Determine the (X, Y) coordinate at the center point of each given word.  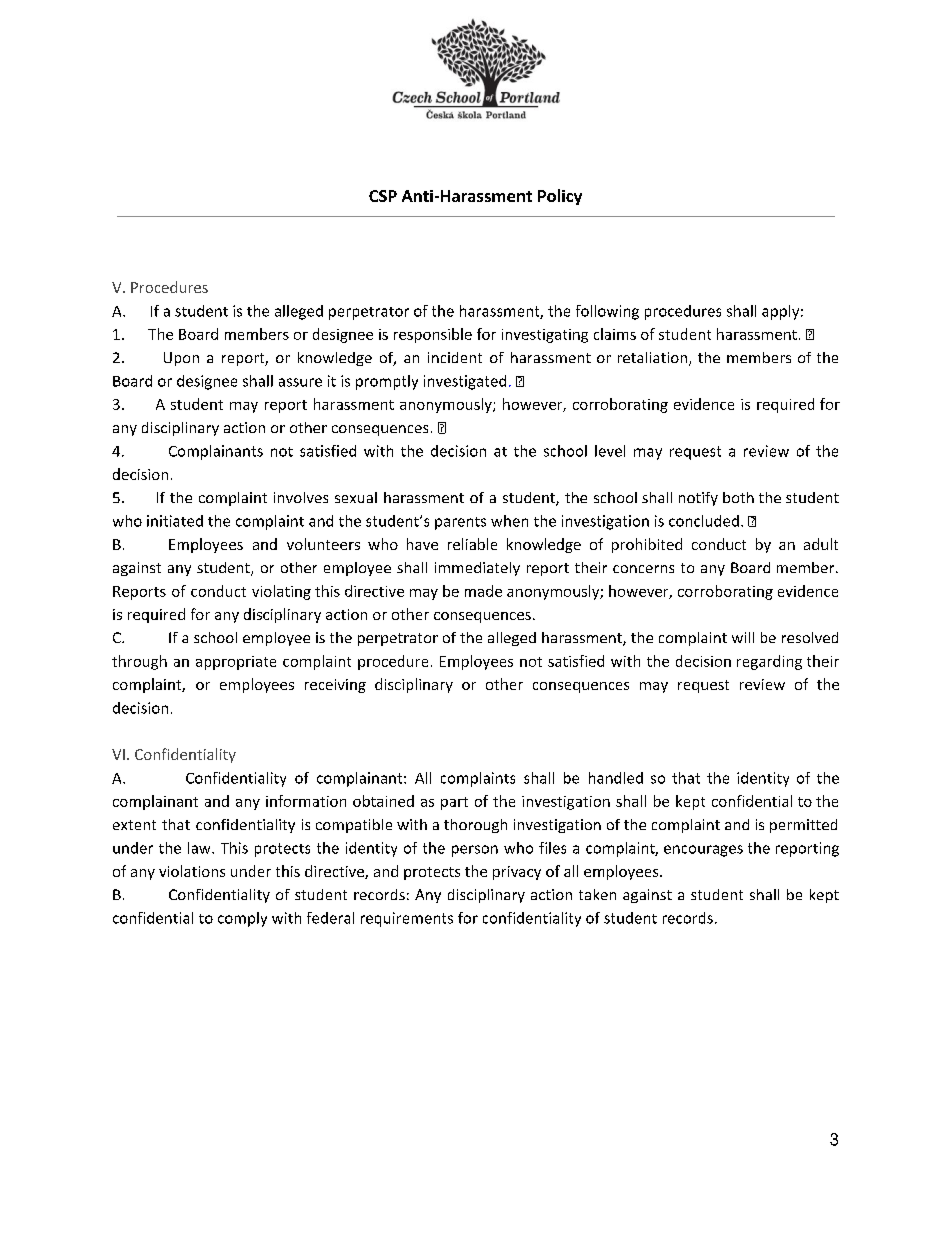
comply (242, 919)
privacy (517, 873)
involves (301, 497)
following (607, 312)
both (738, 497)
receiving (335, 686)
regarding (769, 662)
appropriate (236, 663)
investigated (465, 382)
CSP (383, 196)
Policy (560, 197)
